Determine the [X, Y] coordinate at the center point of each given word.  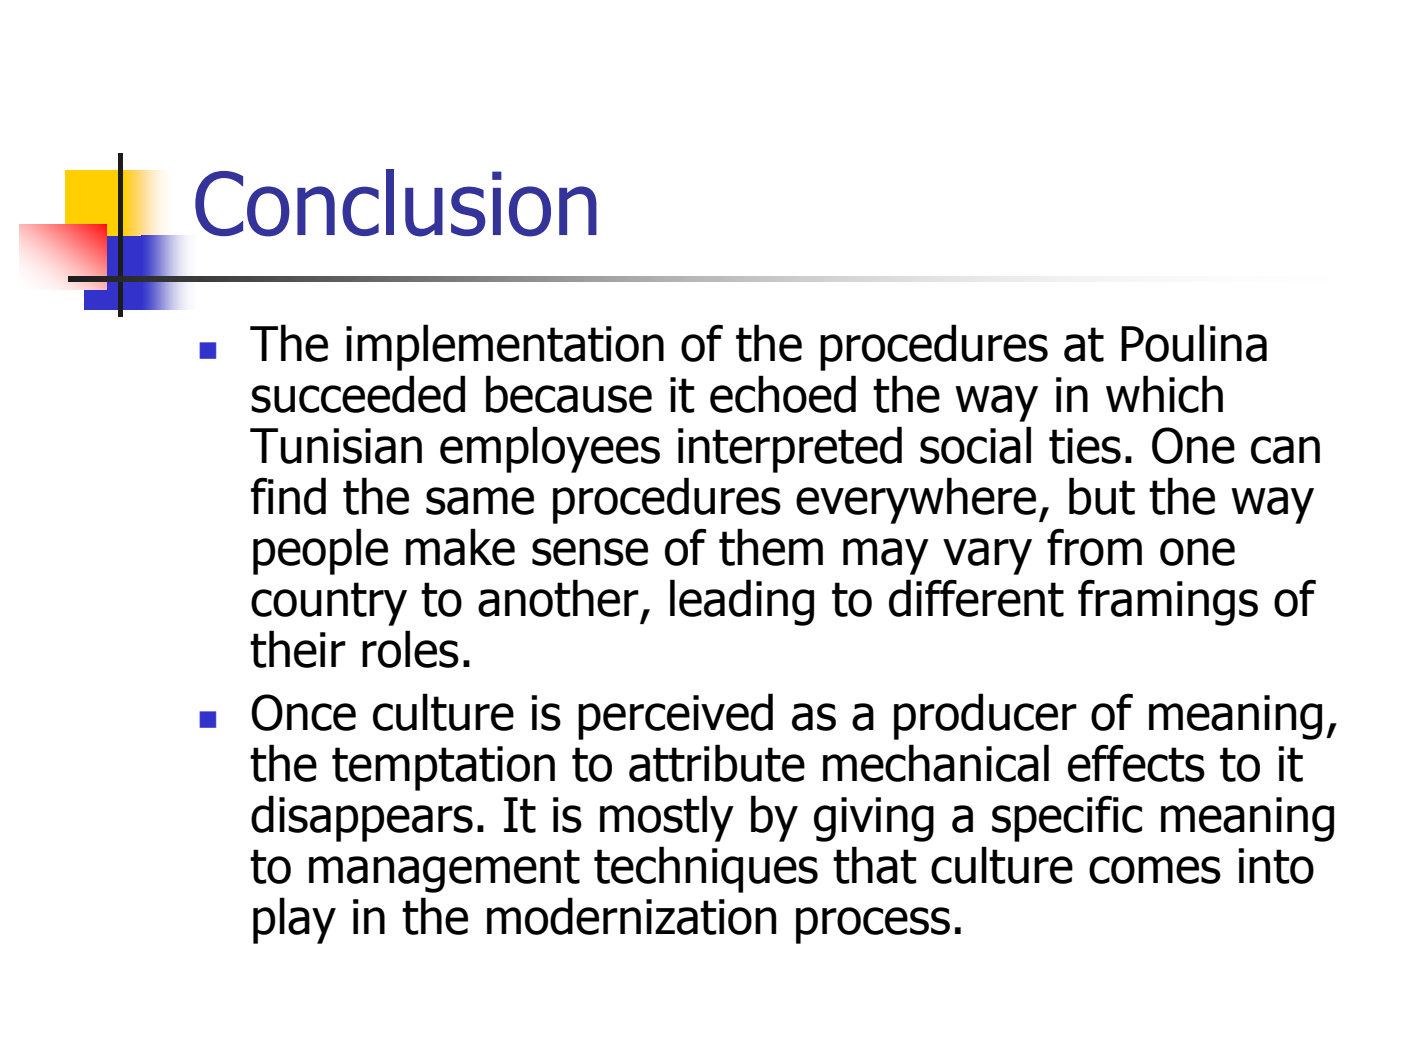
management [444, 871]
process [873, 925]
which [1164, 394]
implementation [505, 347]
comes [1155, 870]
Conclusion [396, 203]
